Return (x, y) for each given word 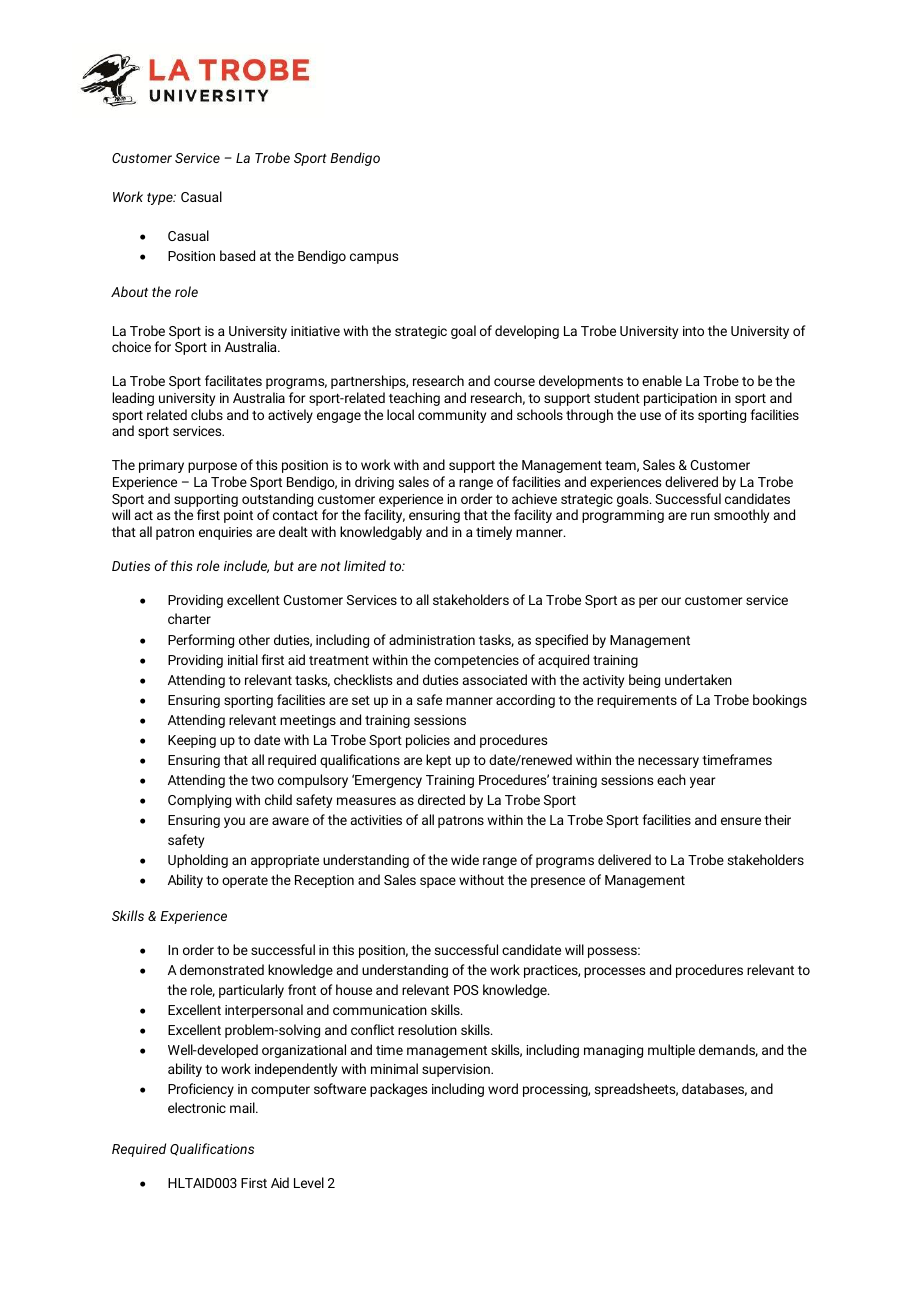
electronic (197, 1107)
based (237, 255)
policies (428, 741)
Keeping (192, 741)
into (693, 331)
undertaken (698, 679)
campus (374, 258)
